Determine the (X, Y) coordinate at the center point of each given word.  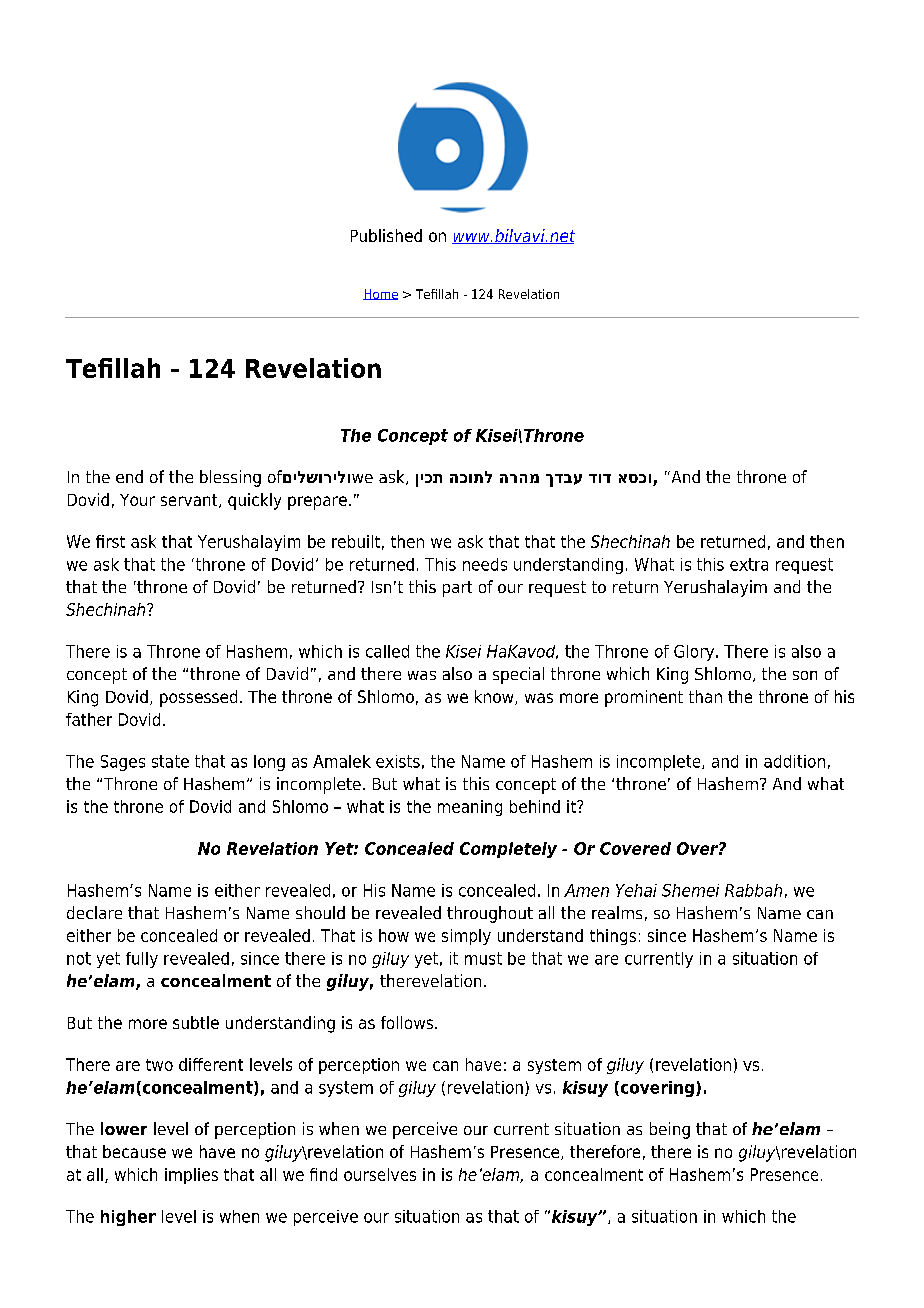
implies (191, 1176)
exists (398, 761)
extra (749, 564)
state (170, 761)
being (670, 1130)
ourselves (380, 1174)
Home (380, 294)
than (705, 696)
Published (386, 235)
